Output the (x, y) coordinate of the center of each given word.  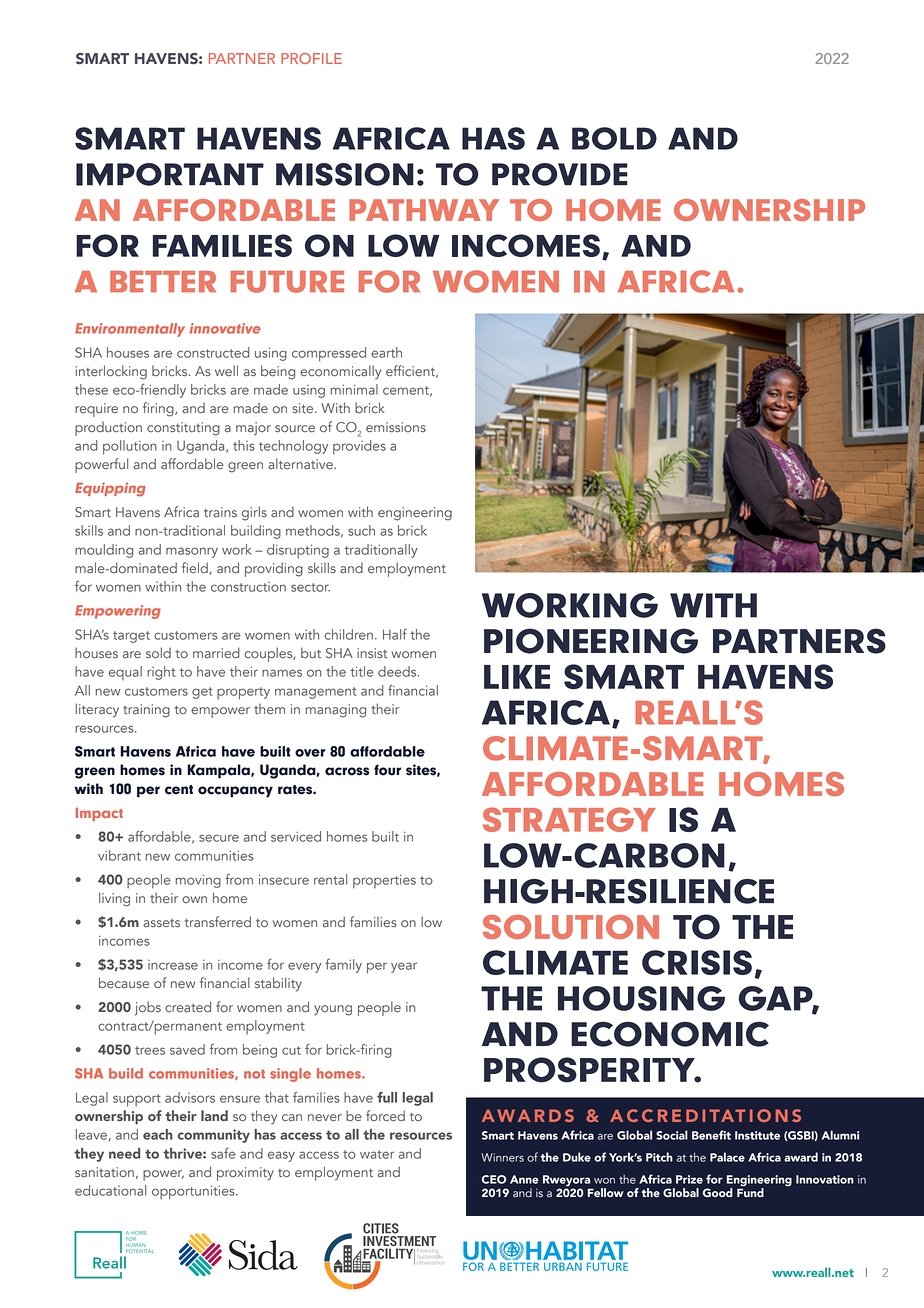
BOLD (614, 138)
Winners (502, 1157)
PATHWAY (424, 210)
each (158, 1134)
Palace (727, 1157)
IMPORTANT (170, 174)
